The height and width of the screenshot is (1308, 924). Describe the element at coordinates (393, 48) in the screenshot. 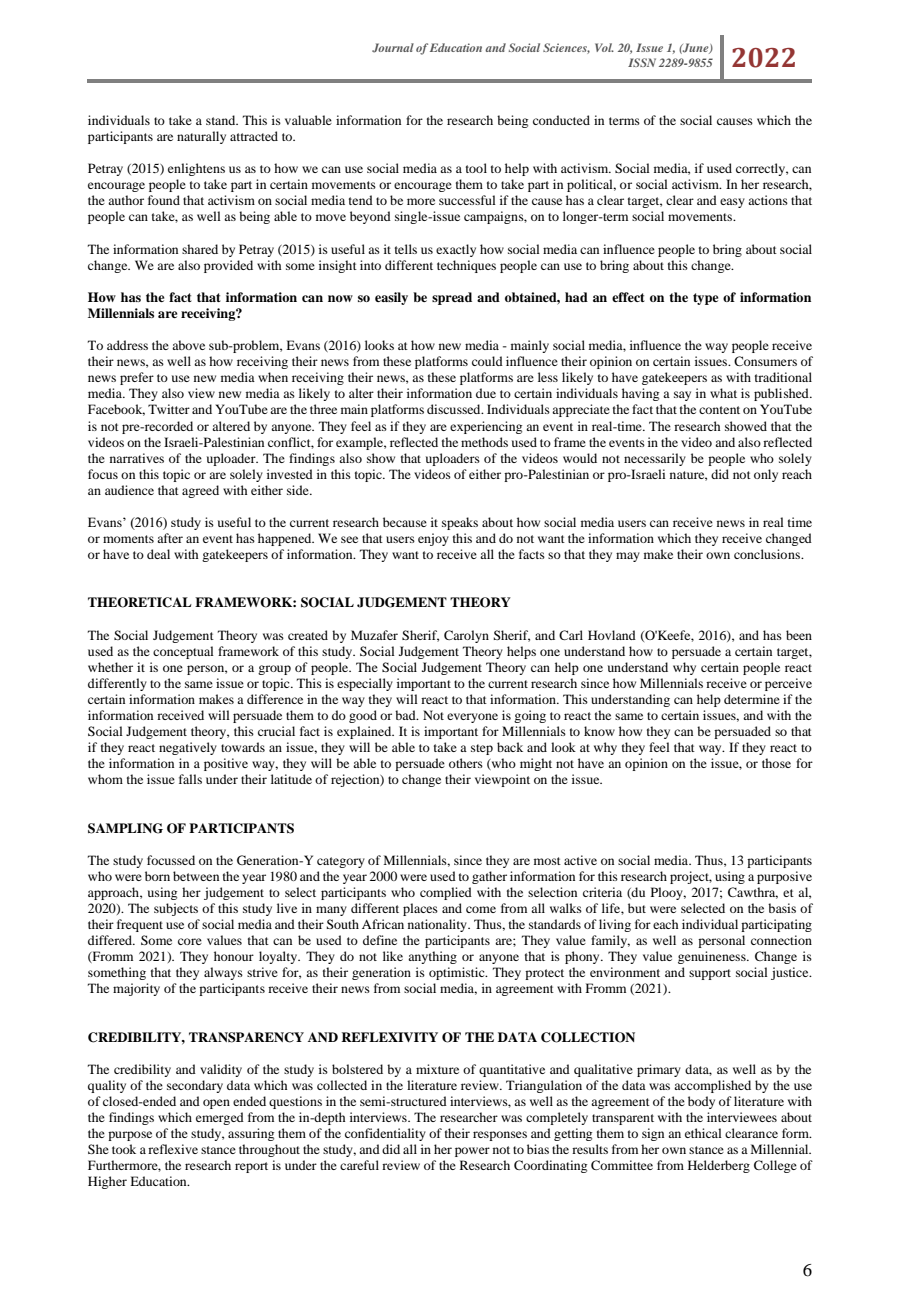

I see `Journal` at that location.
